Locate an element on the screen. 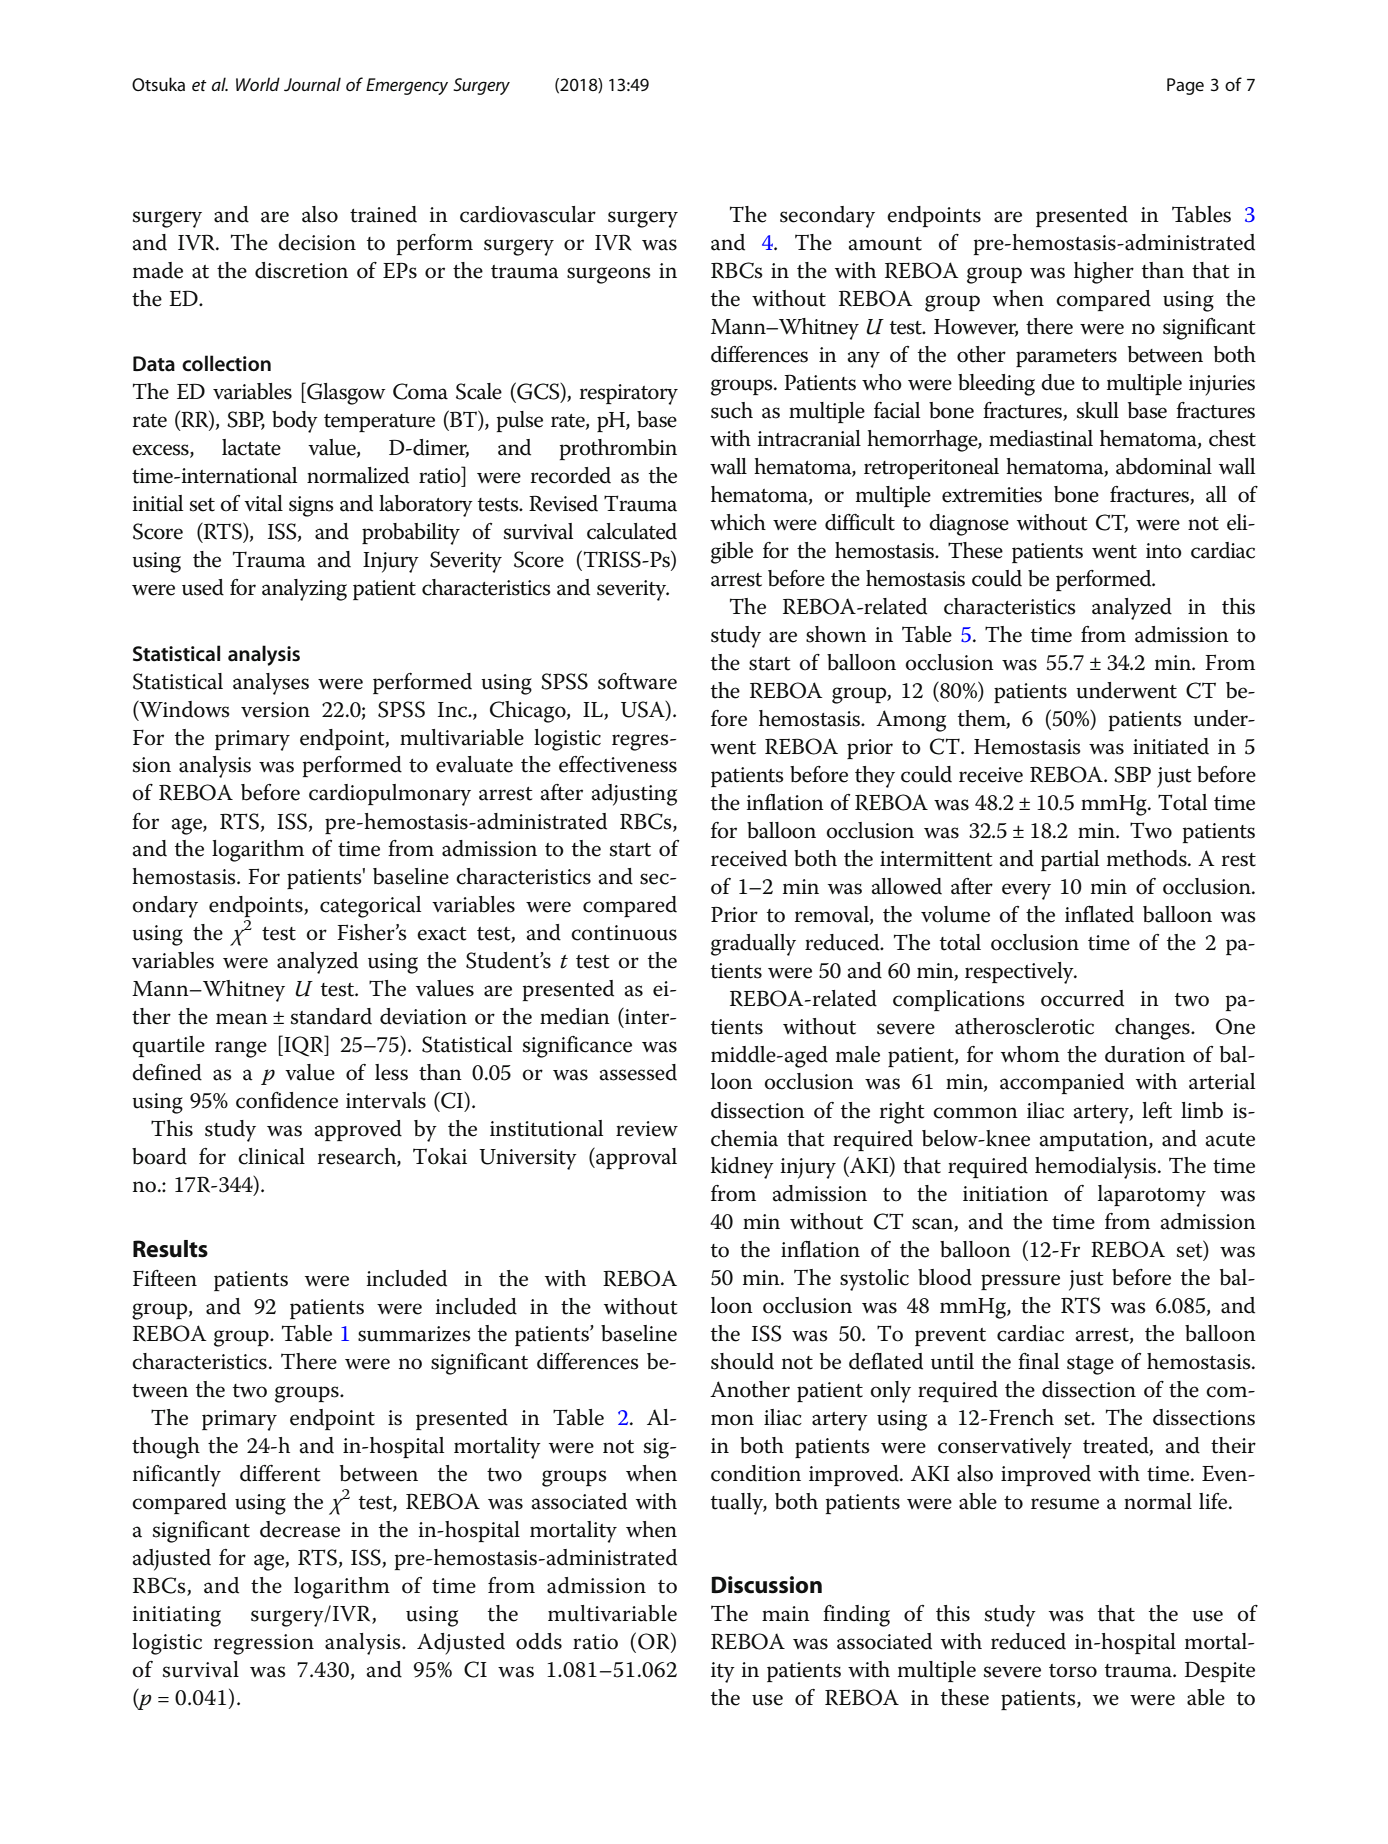 The image size is (1388, 1844). initiated is located at coordinates (1171, 746).
